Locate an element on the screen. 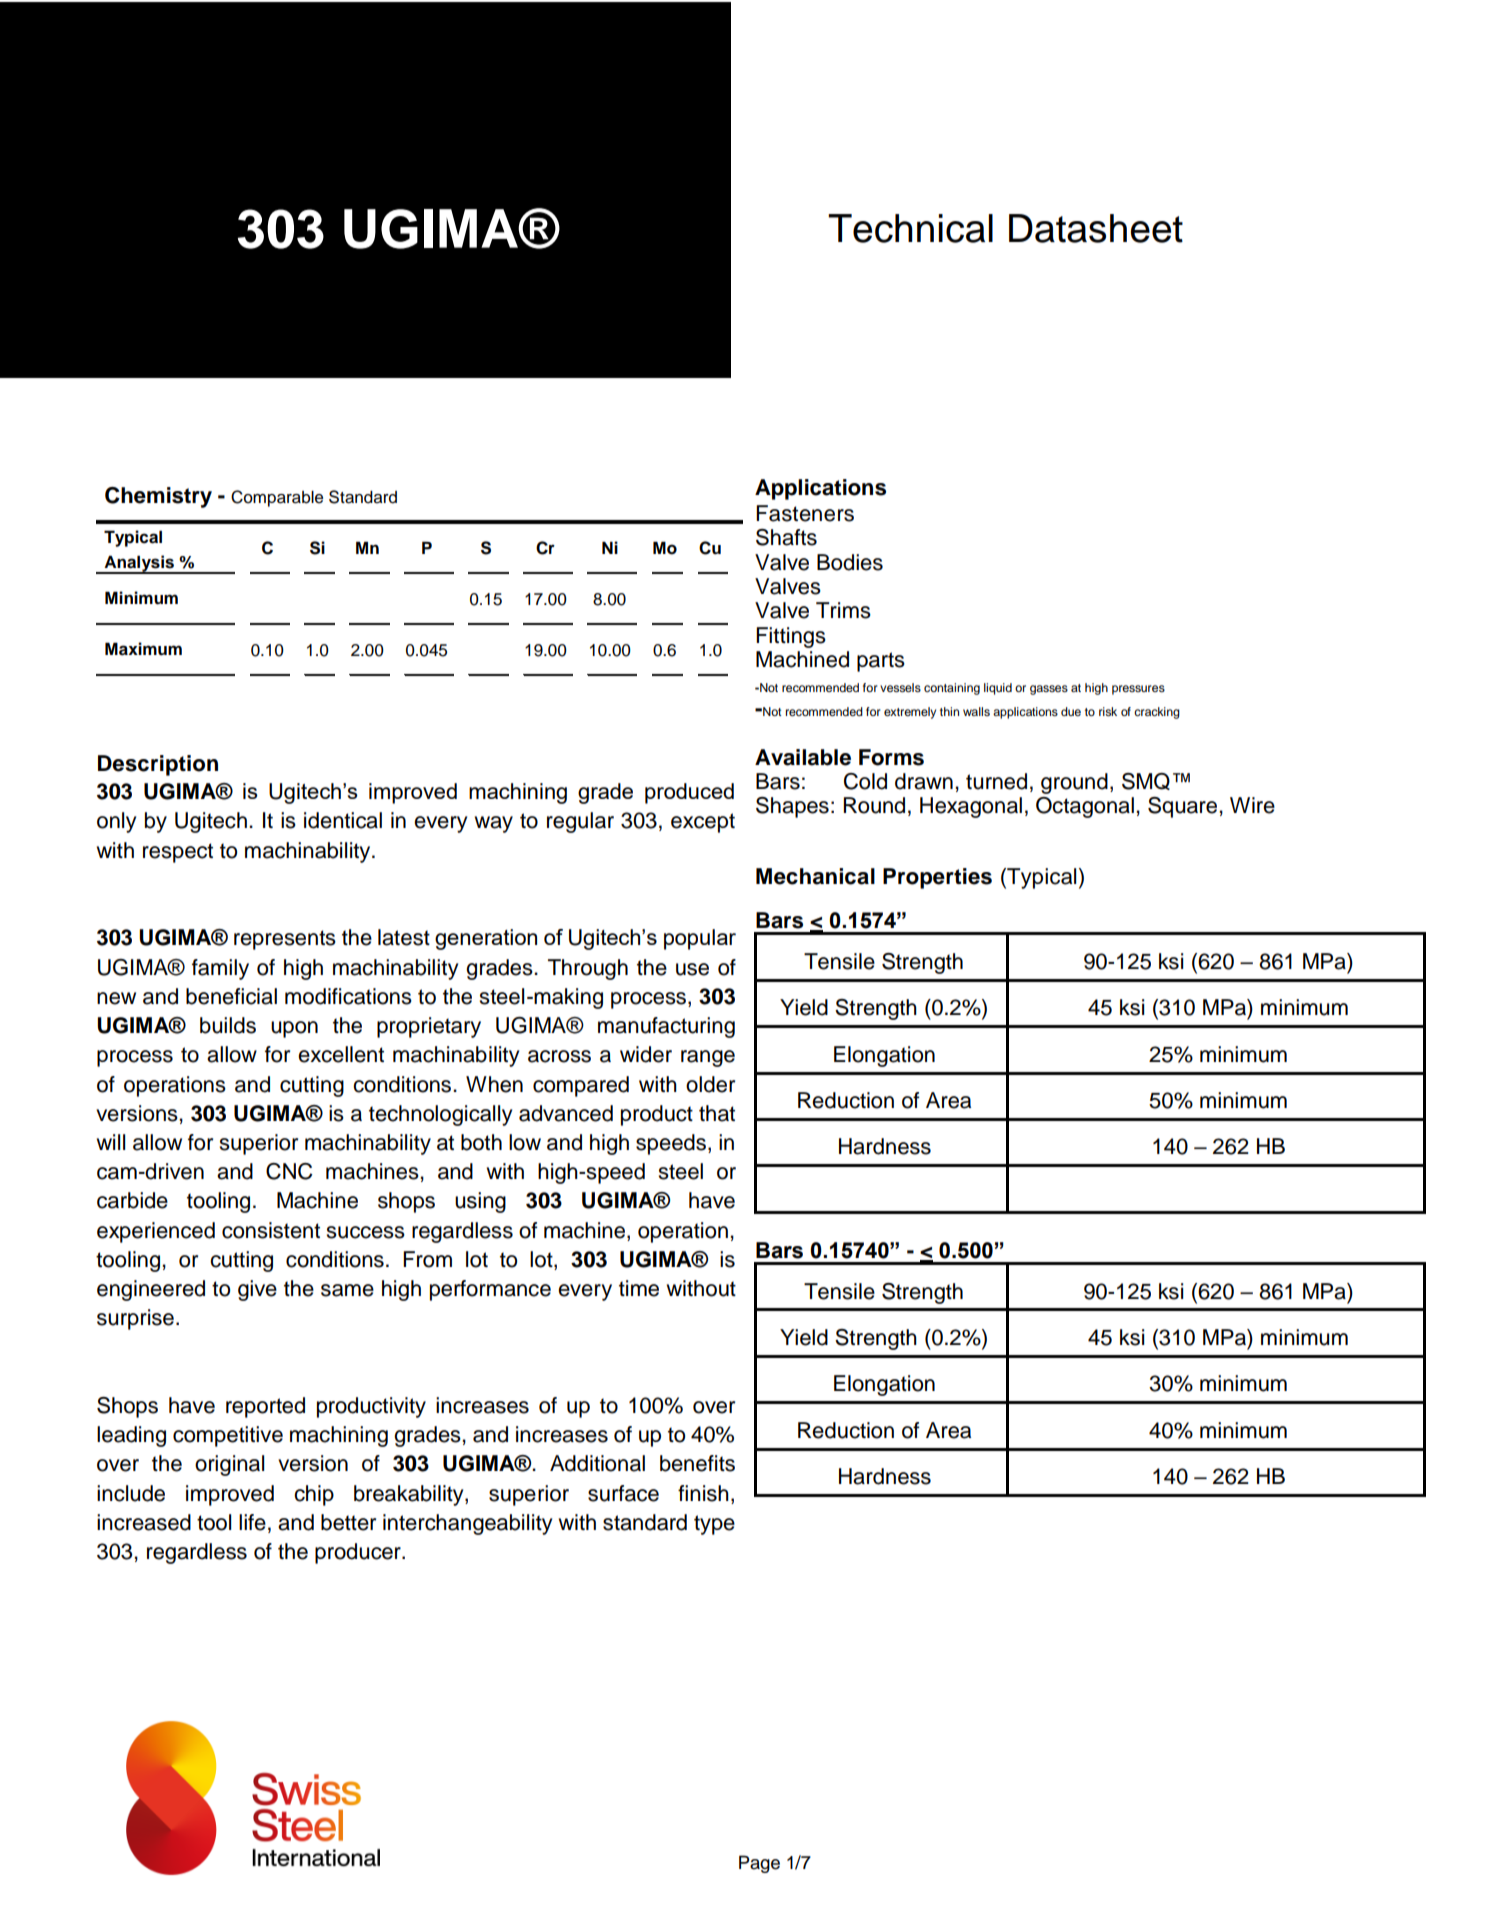  pressures is located at coordinates (1138, 690).
